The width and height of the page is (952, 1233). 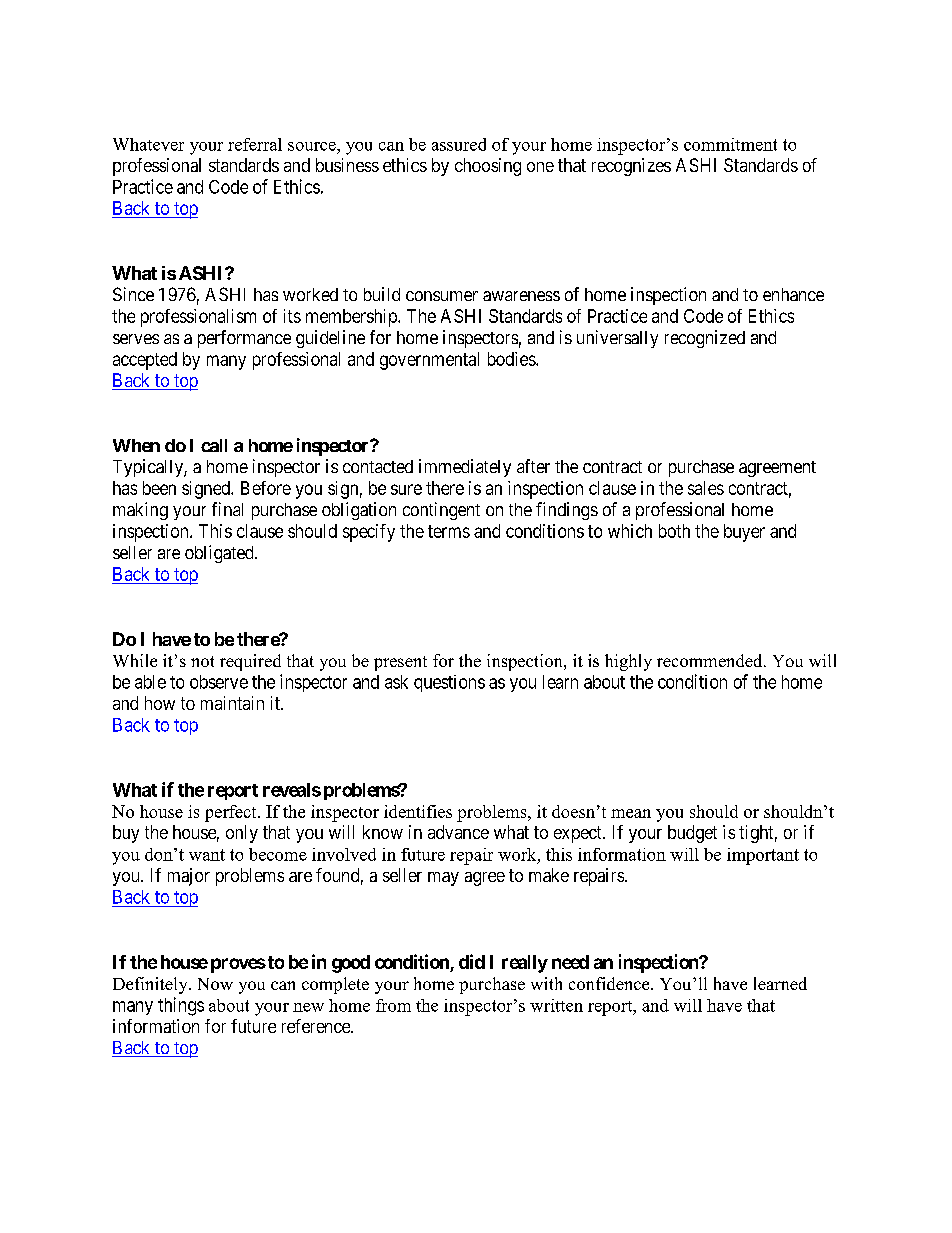 I want to click on commitment, so click(x=730, y=144).
